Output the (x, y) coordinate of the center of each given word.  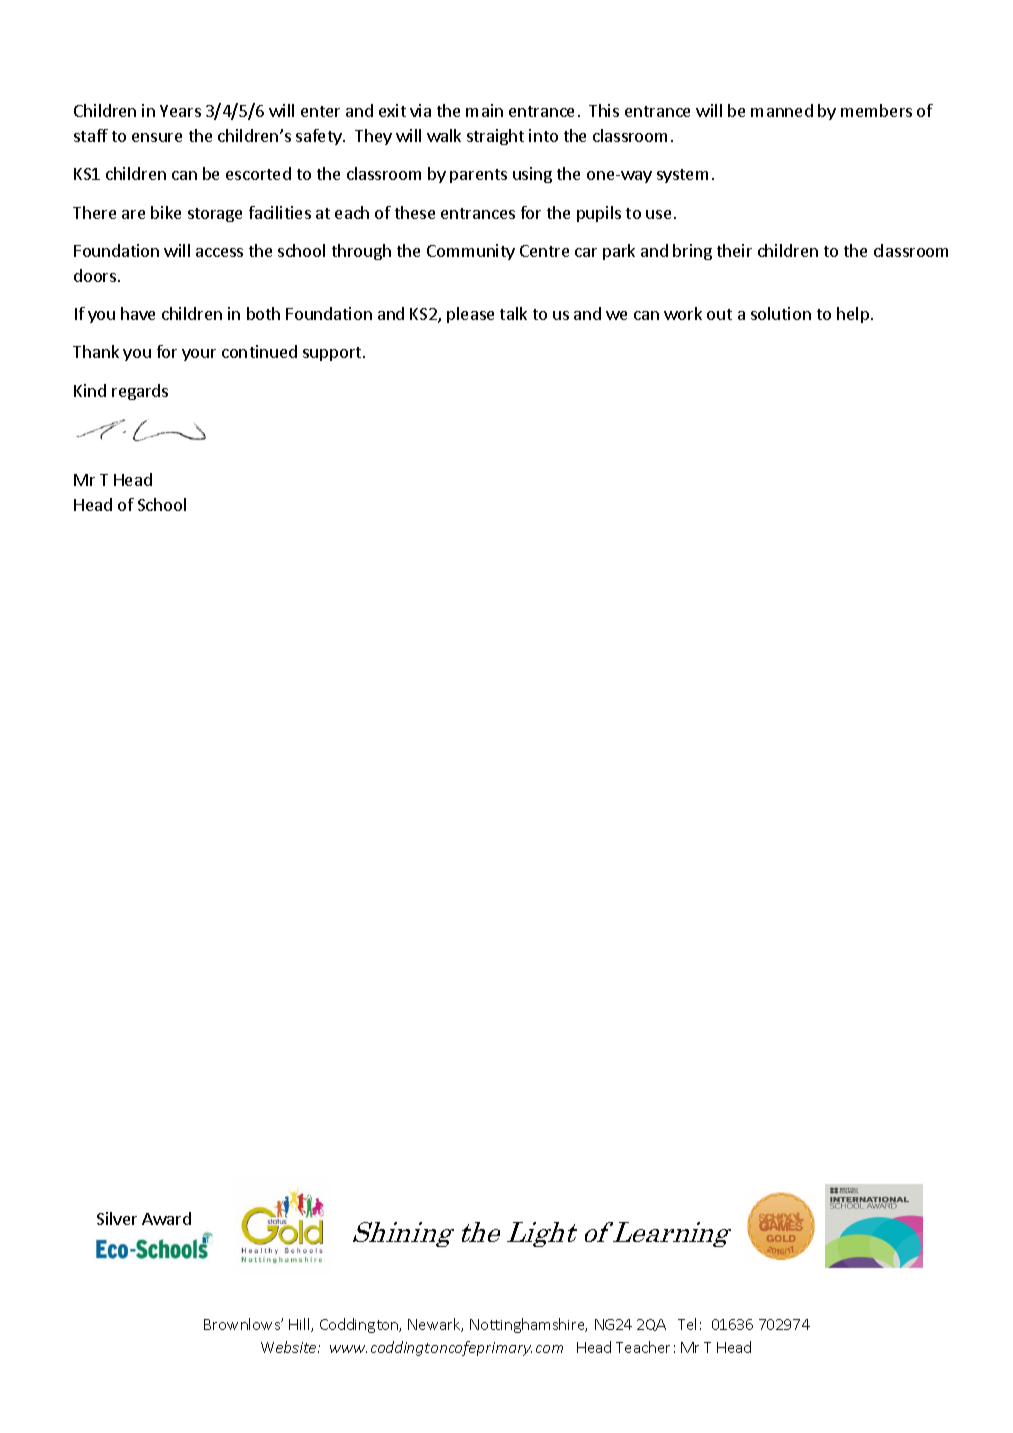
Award (166, 1218)
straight (495, 137)
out (719, 314)
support (333, 354)
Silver (117, 1218)
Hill (300, 1325)
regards (140, 392)
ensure (157, 137)
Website (290, 1347)
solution (781, 313)
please (470, 315)
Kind (90, 390)
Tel (687, 1324)
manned (782, 110)
